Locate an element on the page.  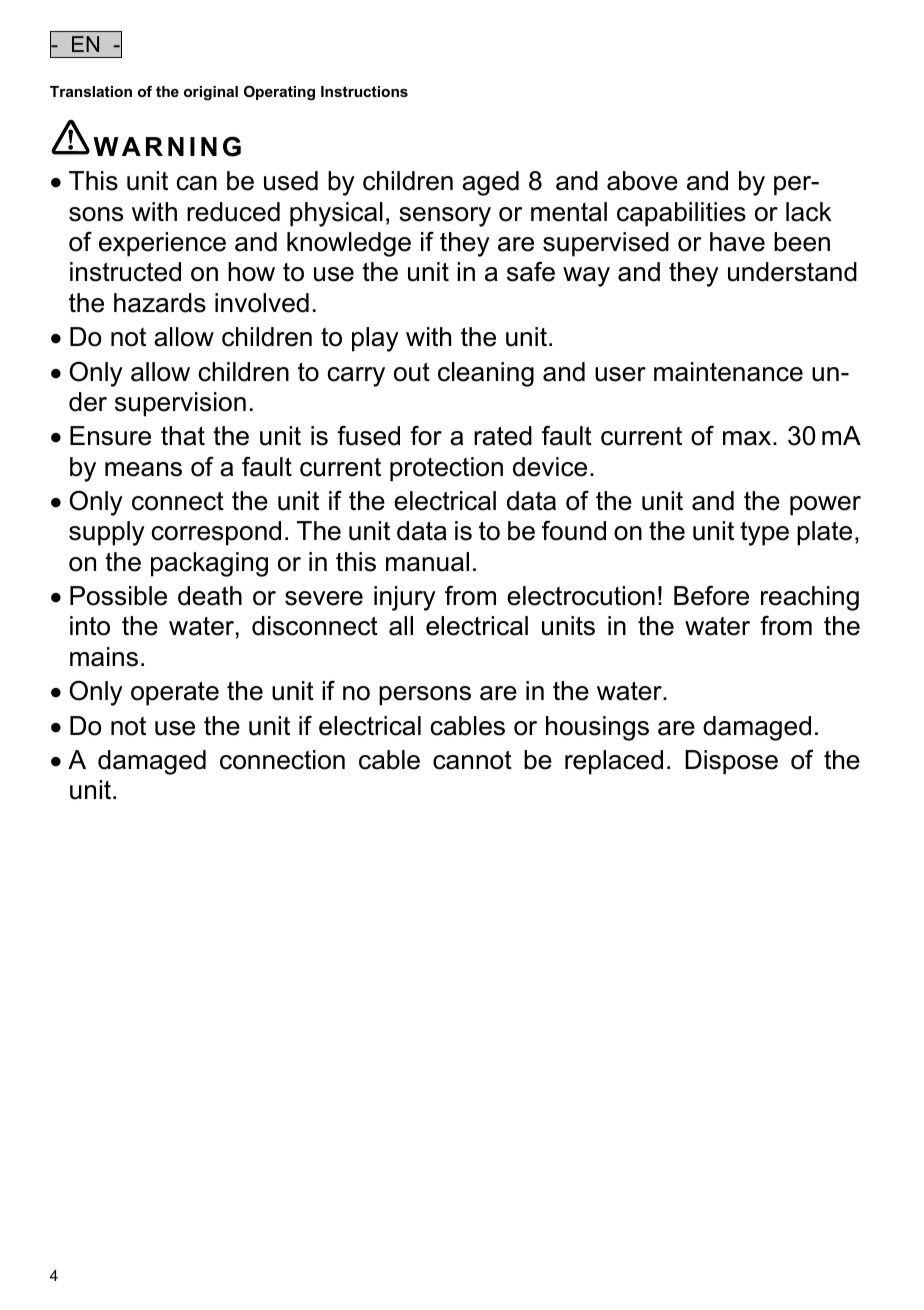
Before is located at coordinates (711, 595).
